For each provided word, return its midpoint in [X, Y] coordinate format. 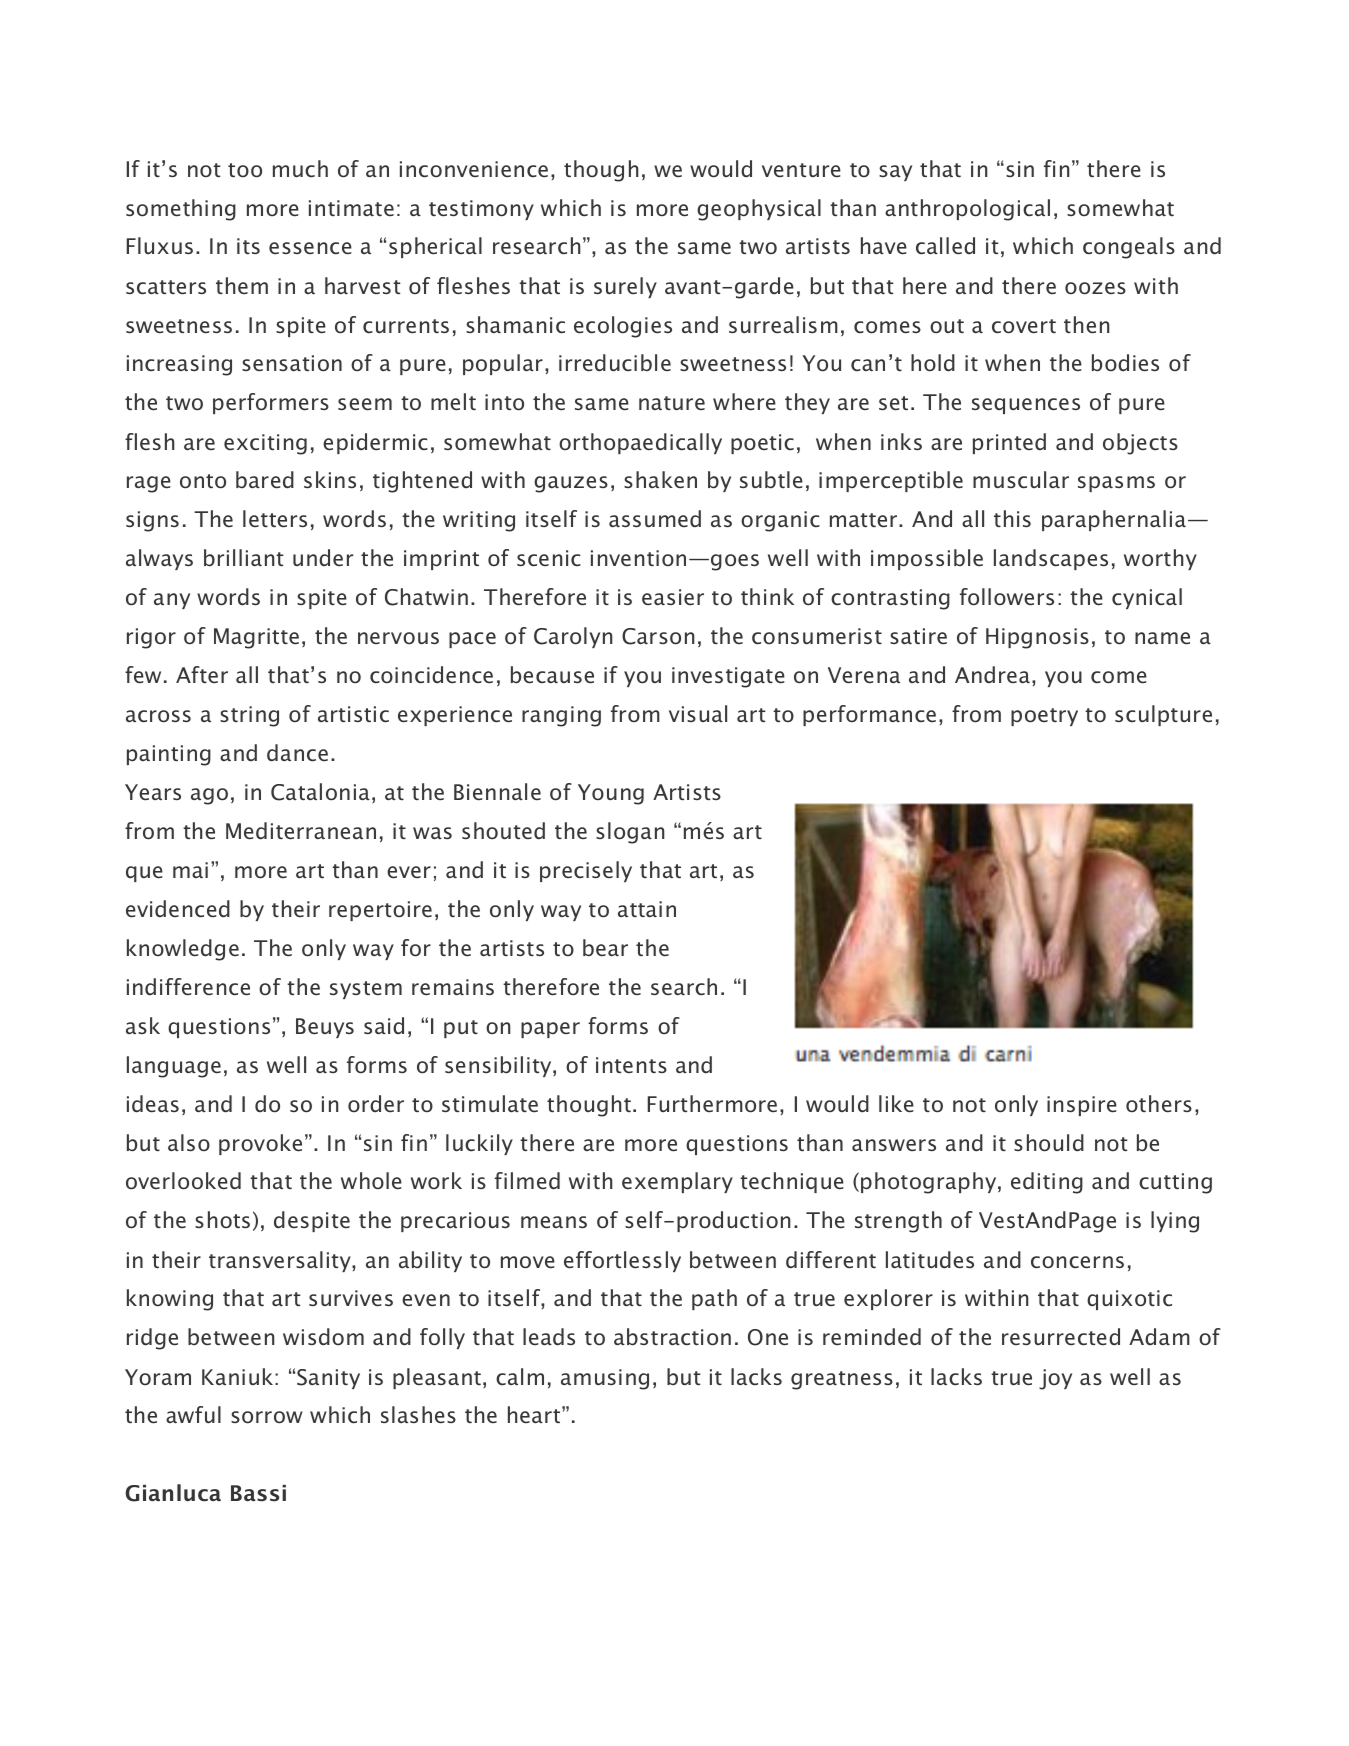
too [245, 170]
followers [1007, 597]
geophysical [759, 210]
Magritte [256, 638]
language [174, 1067]
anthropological [967, 210]
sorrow [267, 1417]
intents [631, 1065]
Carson [658, 636]
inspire [1082, 1106]
